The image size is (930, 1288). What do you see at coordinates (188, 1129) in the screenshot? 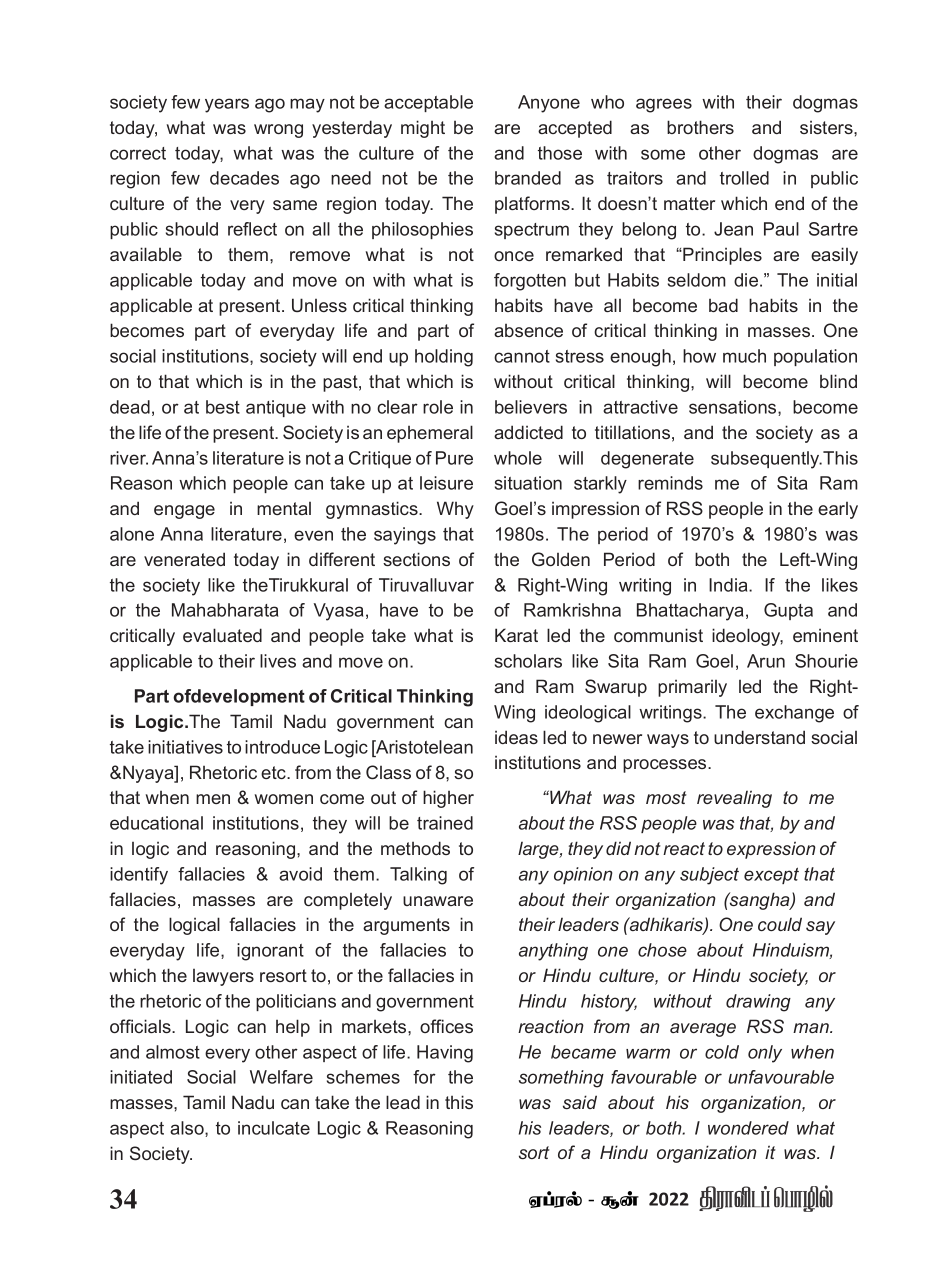
I see `also` at bounding box center [188, 1129].
